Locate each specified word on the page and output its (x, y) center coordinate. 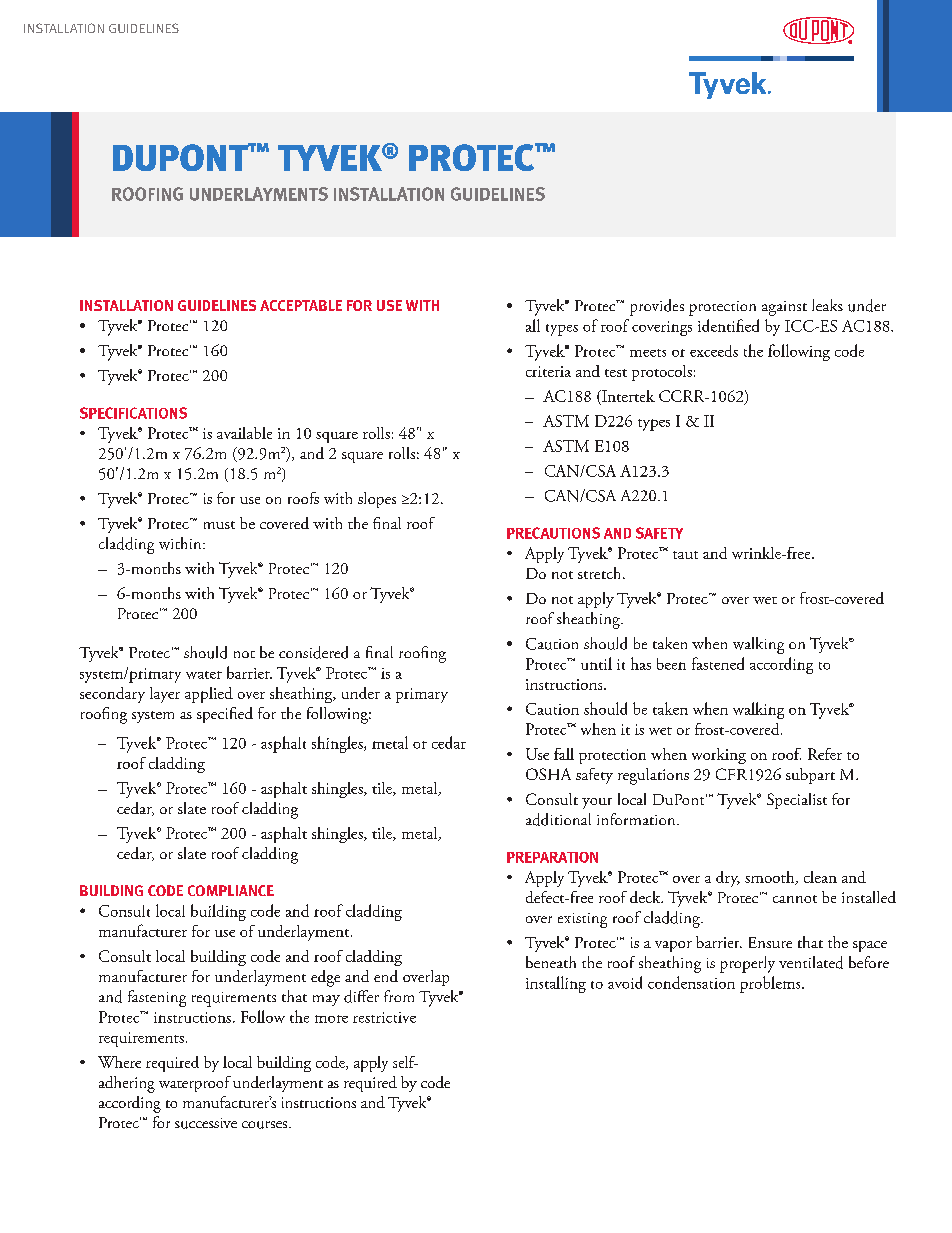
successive (206, 1123)
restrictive (384, 1017)
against (784, 308)
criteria (548, 371)
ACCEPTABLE (301, 305)
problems (771, 984)
